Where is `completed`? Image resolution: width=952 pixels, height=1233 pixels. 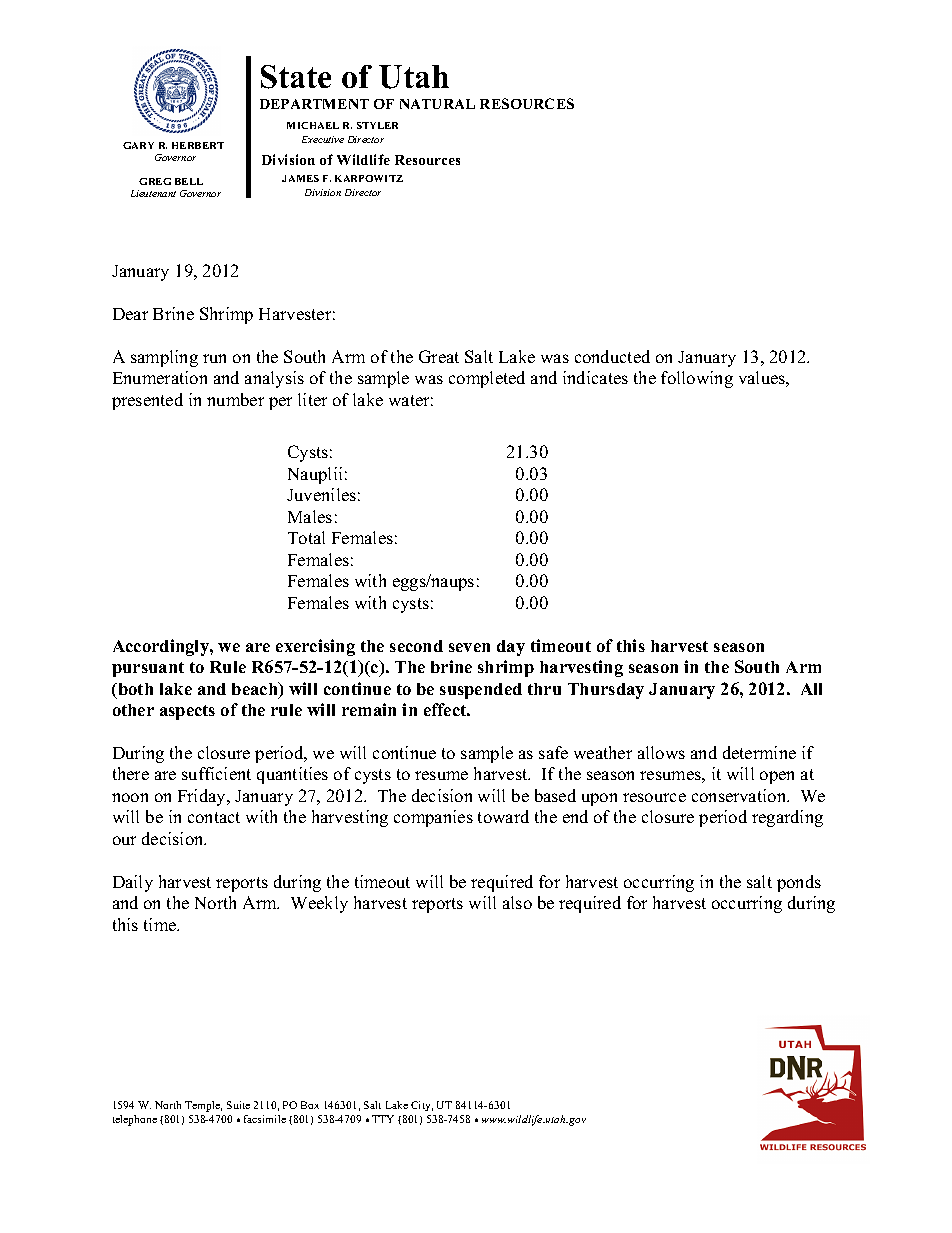 completed is located at coordinates (487, 379).
